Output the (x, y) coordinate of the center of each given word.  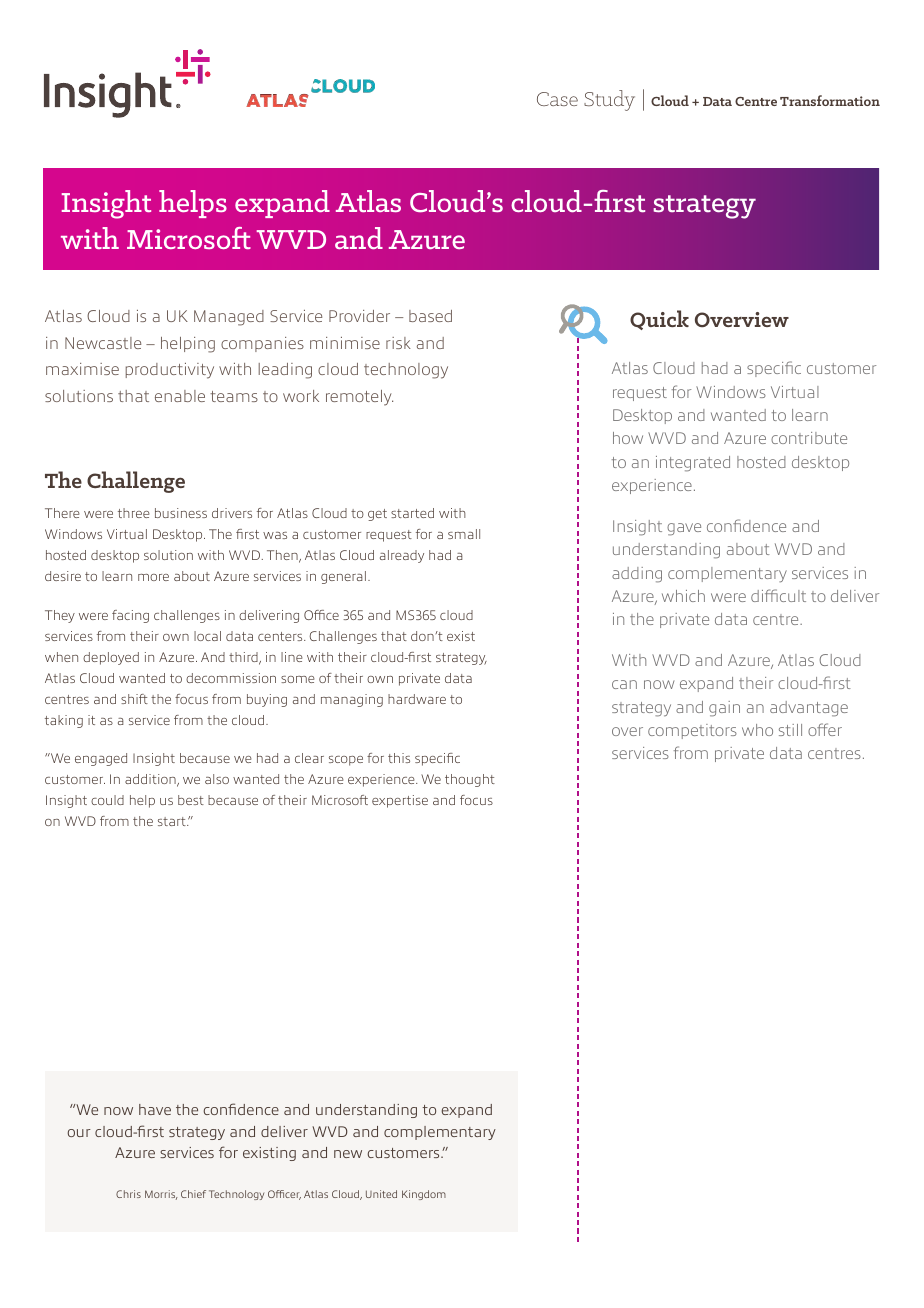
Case (557, 99)
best (191, 800)
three (134, 513)
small (464, 534)
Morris (161, 1195)
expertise (400, 801)
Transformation (830, 100)
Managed (229, 318)
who (757, 730)
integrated (693, 464)
